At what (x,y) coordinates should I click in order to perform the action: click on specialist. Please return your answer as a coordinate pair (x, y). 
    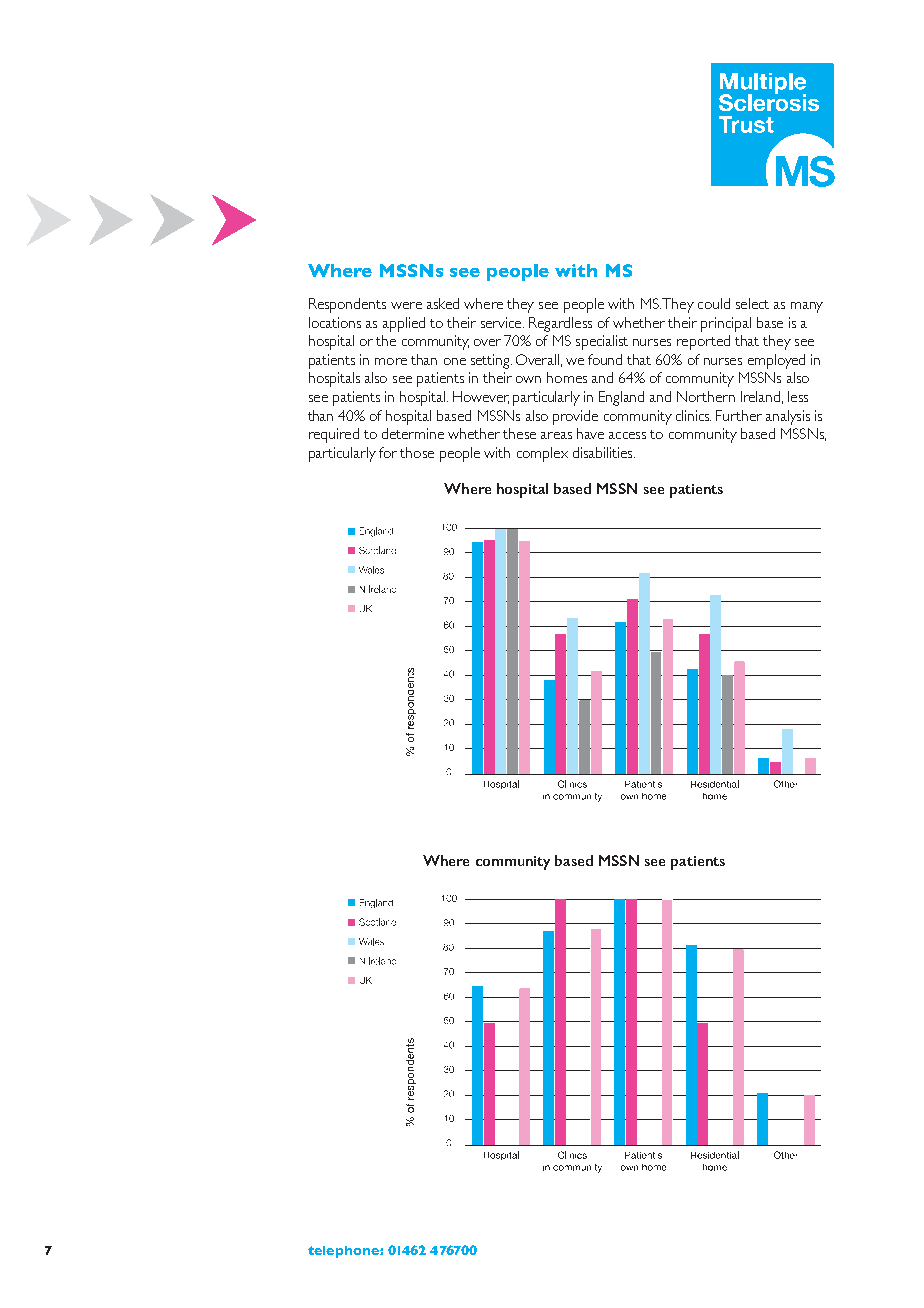
    Looking at the image, I should click on (602, 342).
